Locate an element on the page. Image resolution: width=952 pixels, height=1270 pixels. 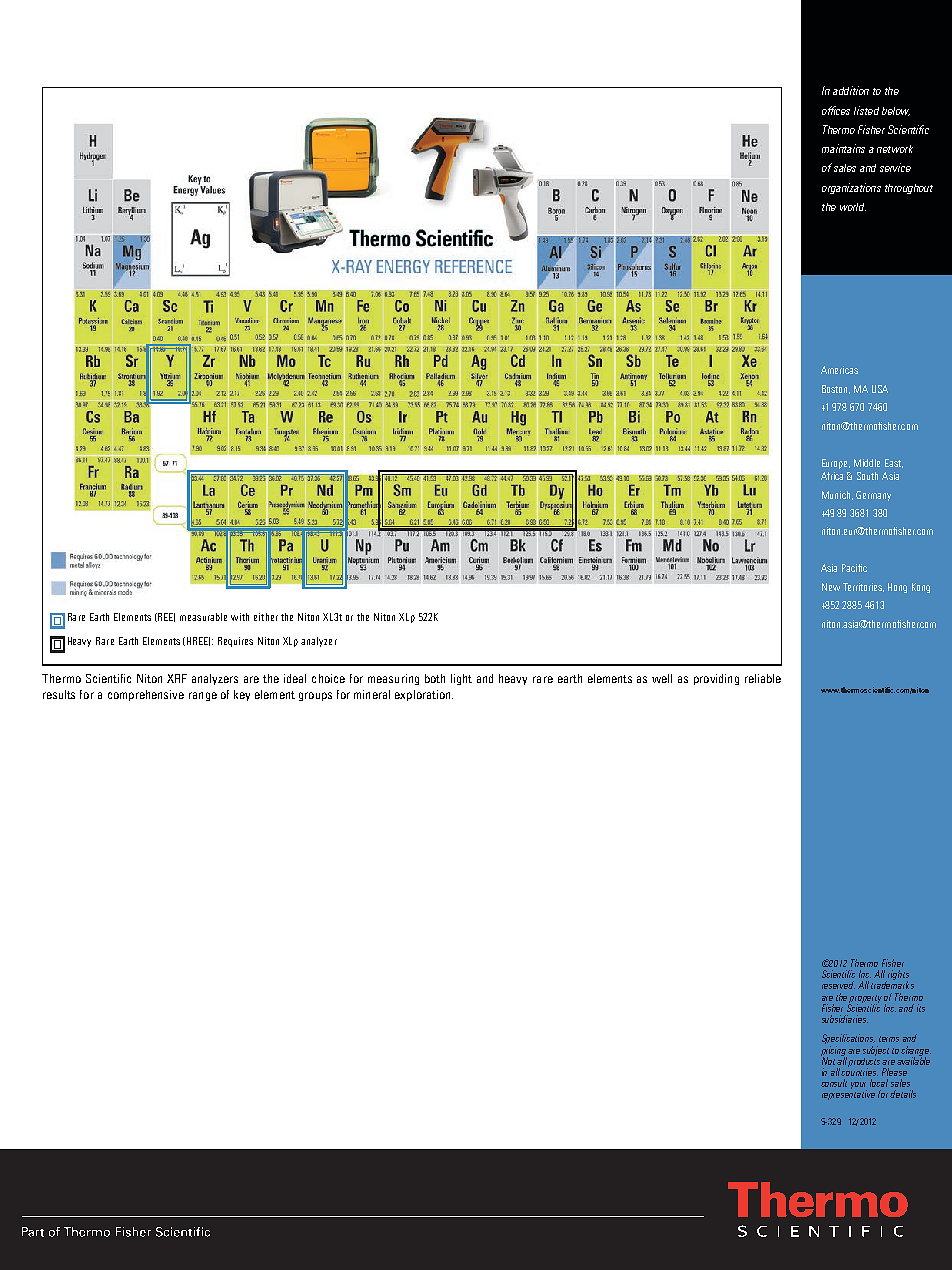
light is located at coordinates (461, 679).
